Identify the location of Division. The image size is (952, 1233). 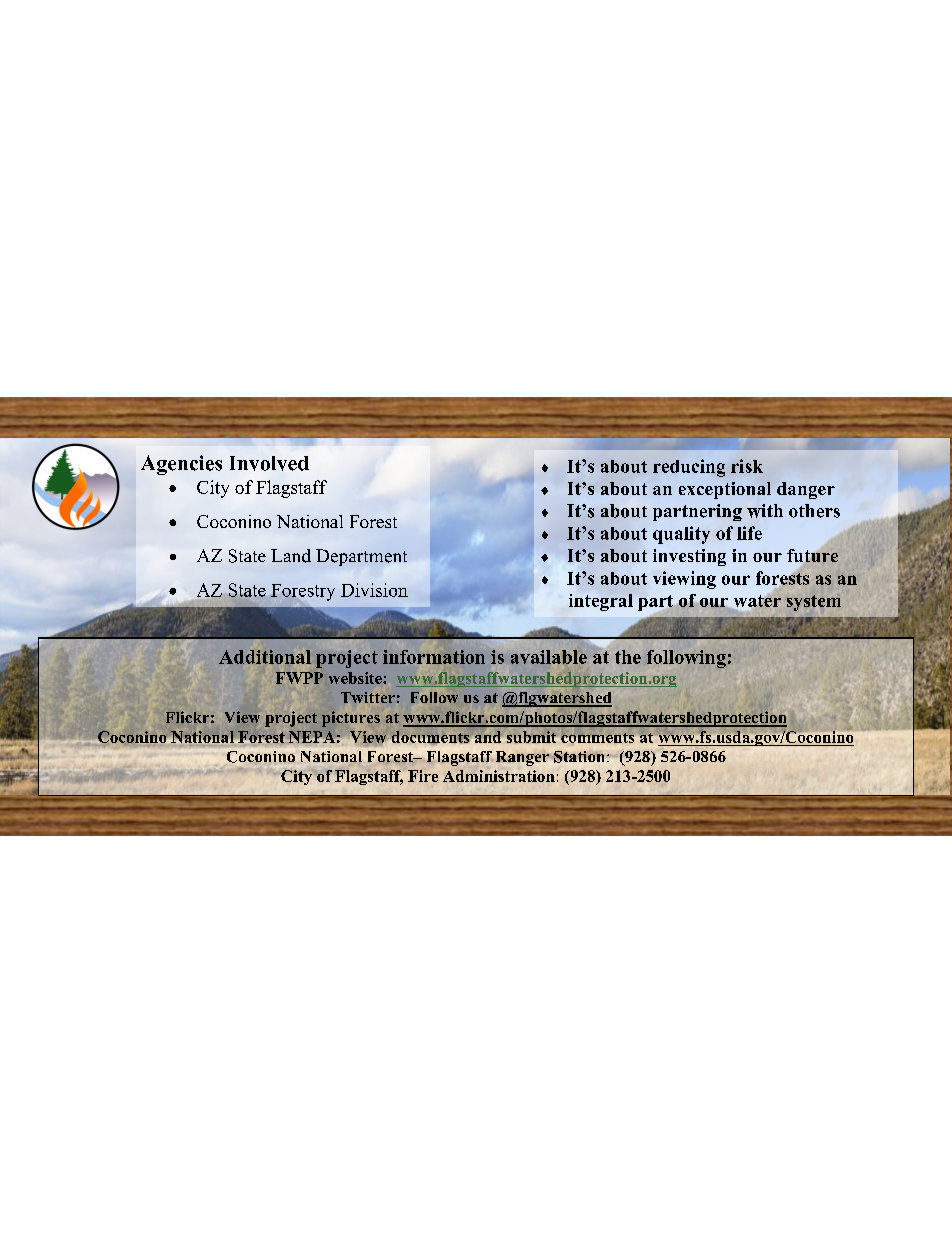
(374, 590).
